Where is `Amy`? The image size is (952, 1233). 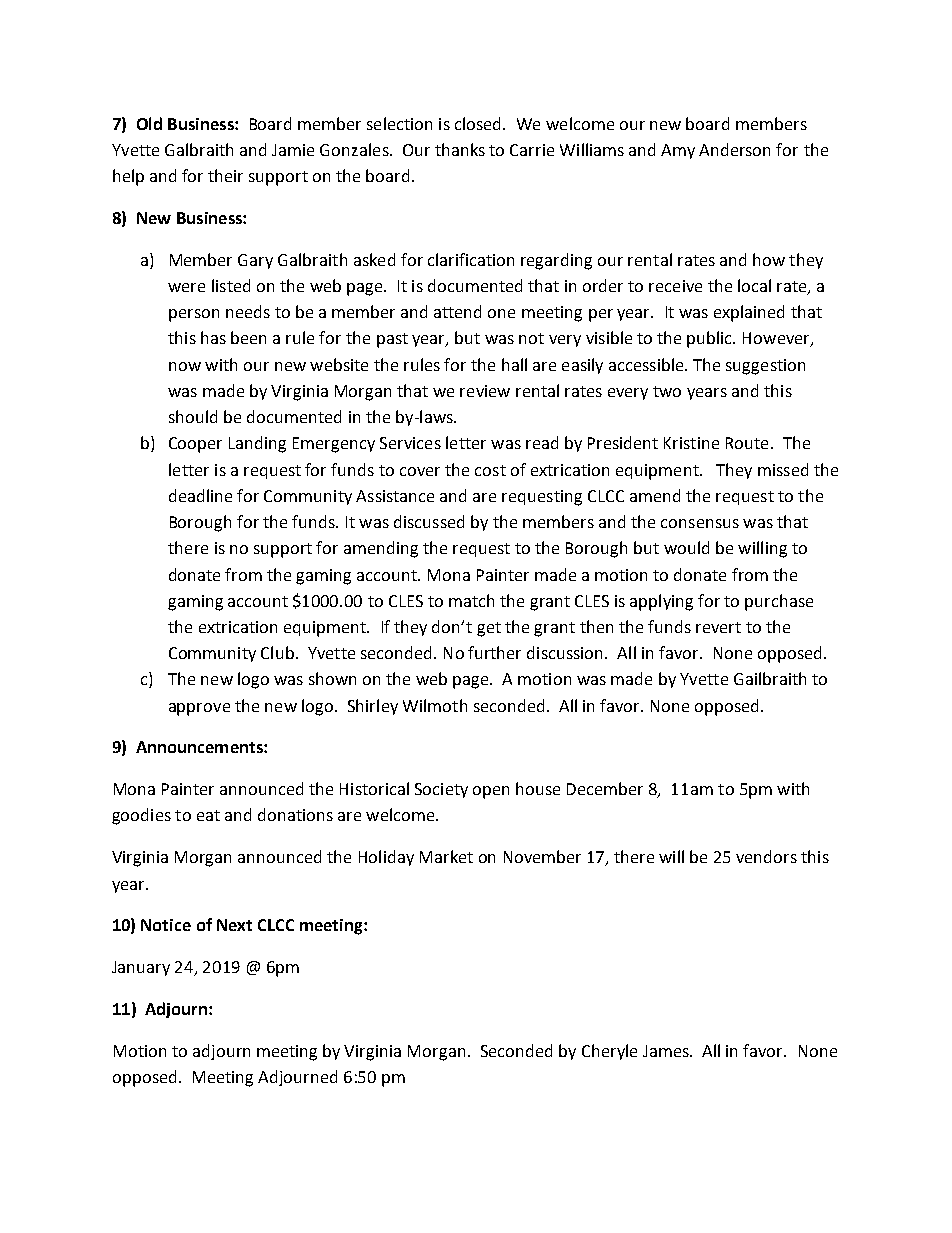 Amy is located at coordinates (678, 151).
